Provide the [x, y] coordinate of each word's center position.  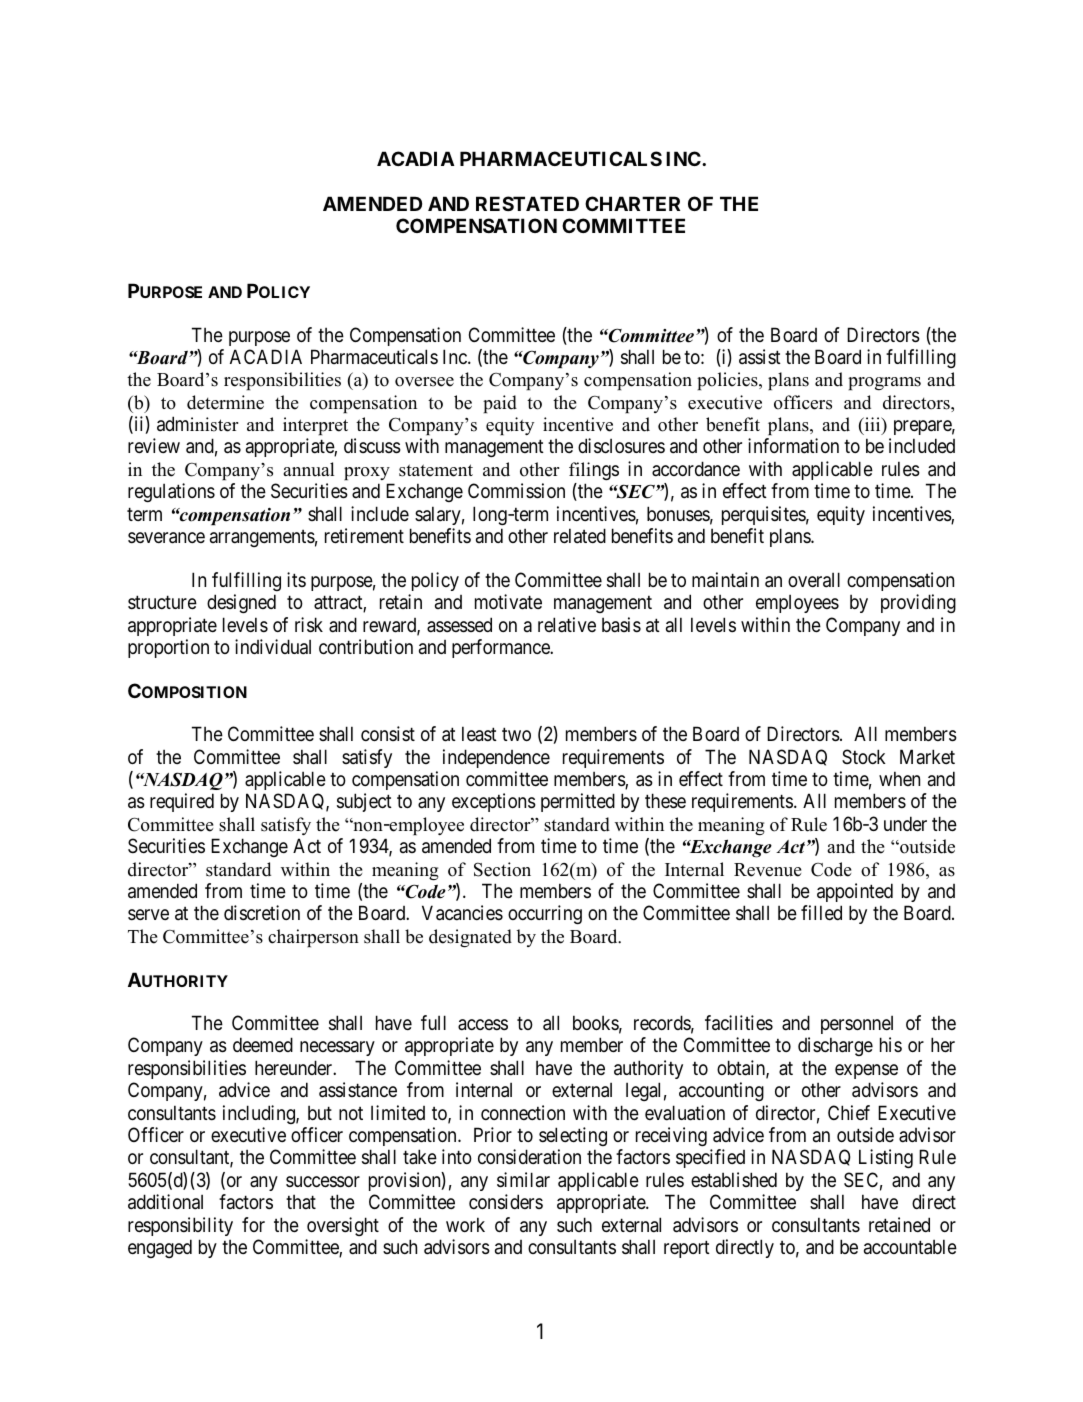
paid [500, 404]
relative [567, 625]
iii [873, 425]
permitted [578, 802]
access [483, 1025]
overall [814, 580]
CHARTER [632, 203]
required [182, 802]
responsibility [180, 1226]
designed [241, 603]
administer [197, 424]
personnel [857, 1025]
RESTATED [527, 203]
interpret [315, 426]
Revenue [768, 870]
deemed [263, 1045]
